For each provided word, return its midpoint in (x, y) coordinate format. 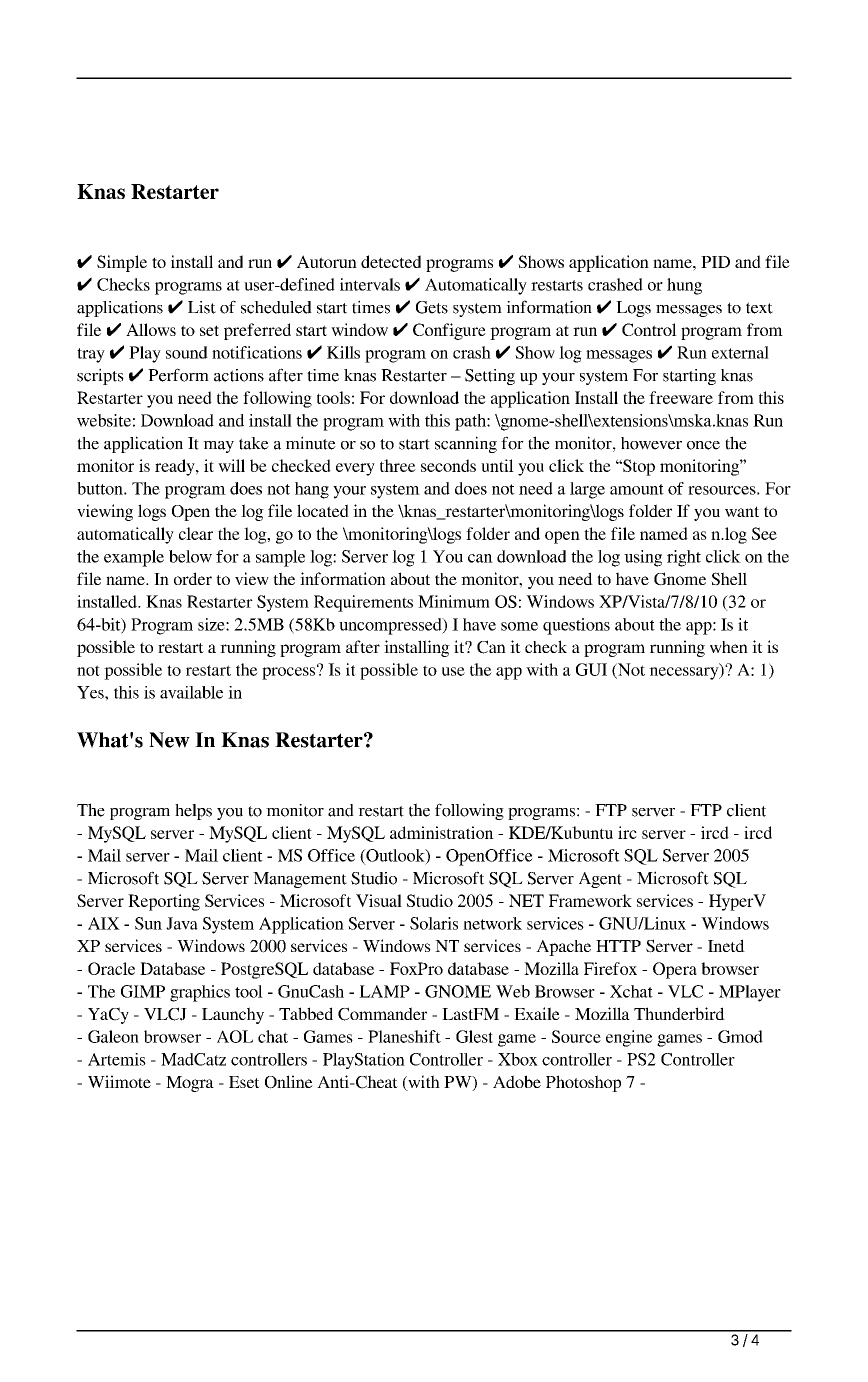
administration (442, 832)
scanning (466, 444)
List (202, 307)
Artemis (117, 1059)
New (169, 740)
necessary (685, 672)
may (218, 447)
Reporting (164, 902)
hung (684, 286)
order (193, 578)
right (684, 558)
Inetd (726, 945)
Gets (432, 307)
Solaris (434, 923)
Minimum (454, 601)
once (703, 445)
